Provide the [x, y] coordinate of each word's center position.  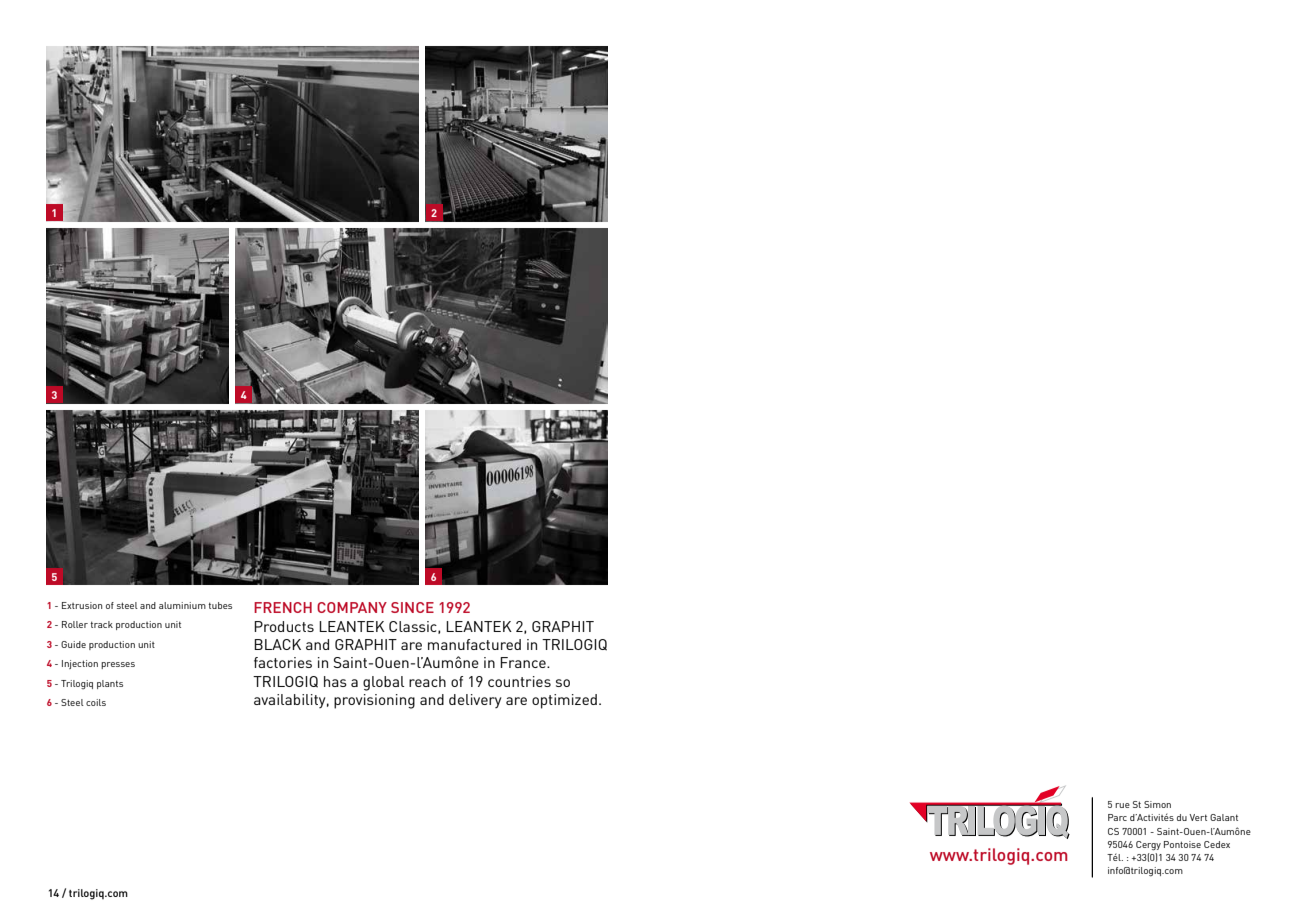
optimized [564, 701]
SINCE [412, 607]
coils [96, 702]
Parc [1117, 817]
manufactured [474, 644]
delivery [475, 701]
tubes [220, 605]
